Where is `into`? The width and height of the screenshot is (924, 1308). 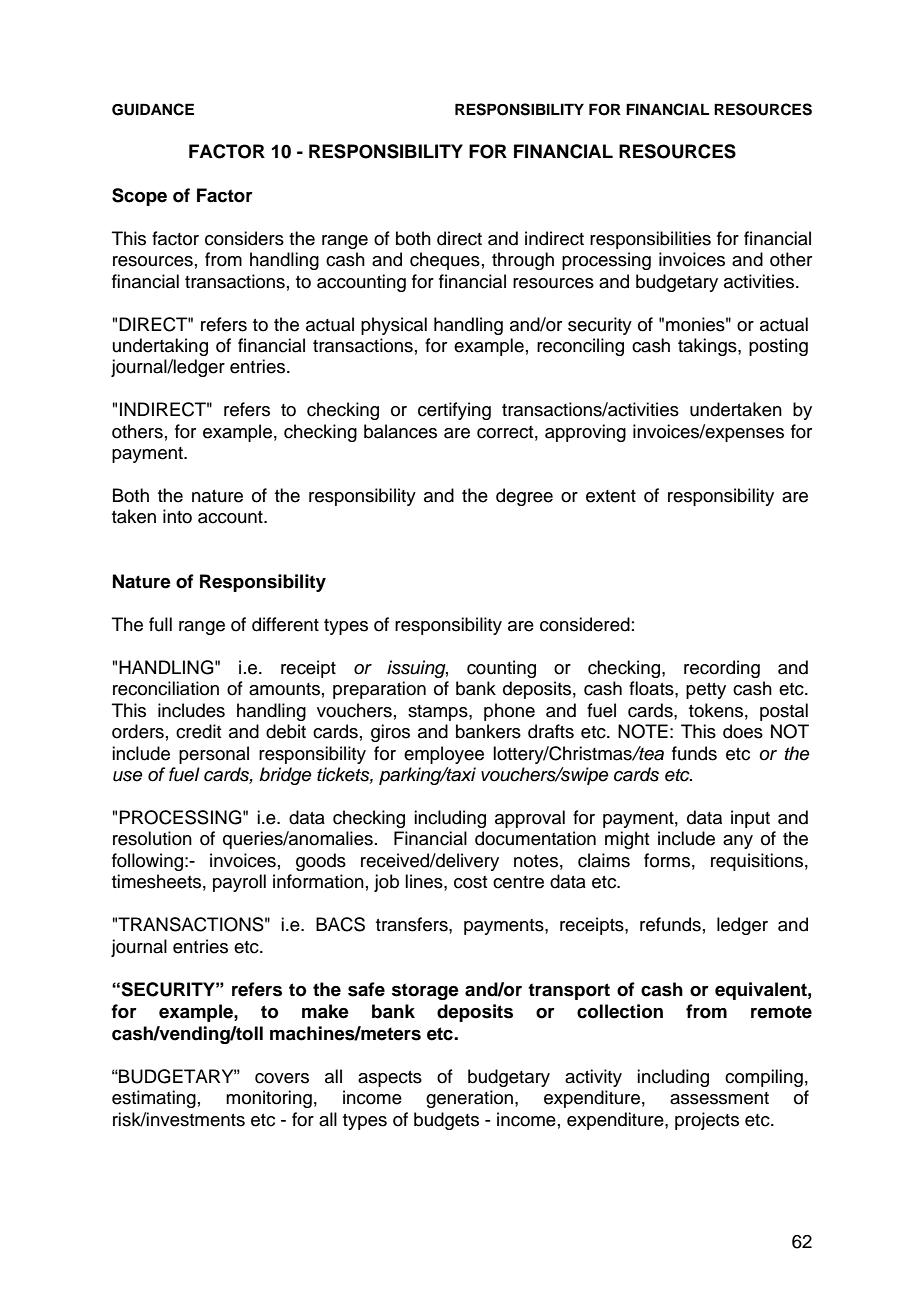 into is located at coordinates (177, 516).
